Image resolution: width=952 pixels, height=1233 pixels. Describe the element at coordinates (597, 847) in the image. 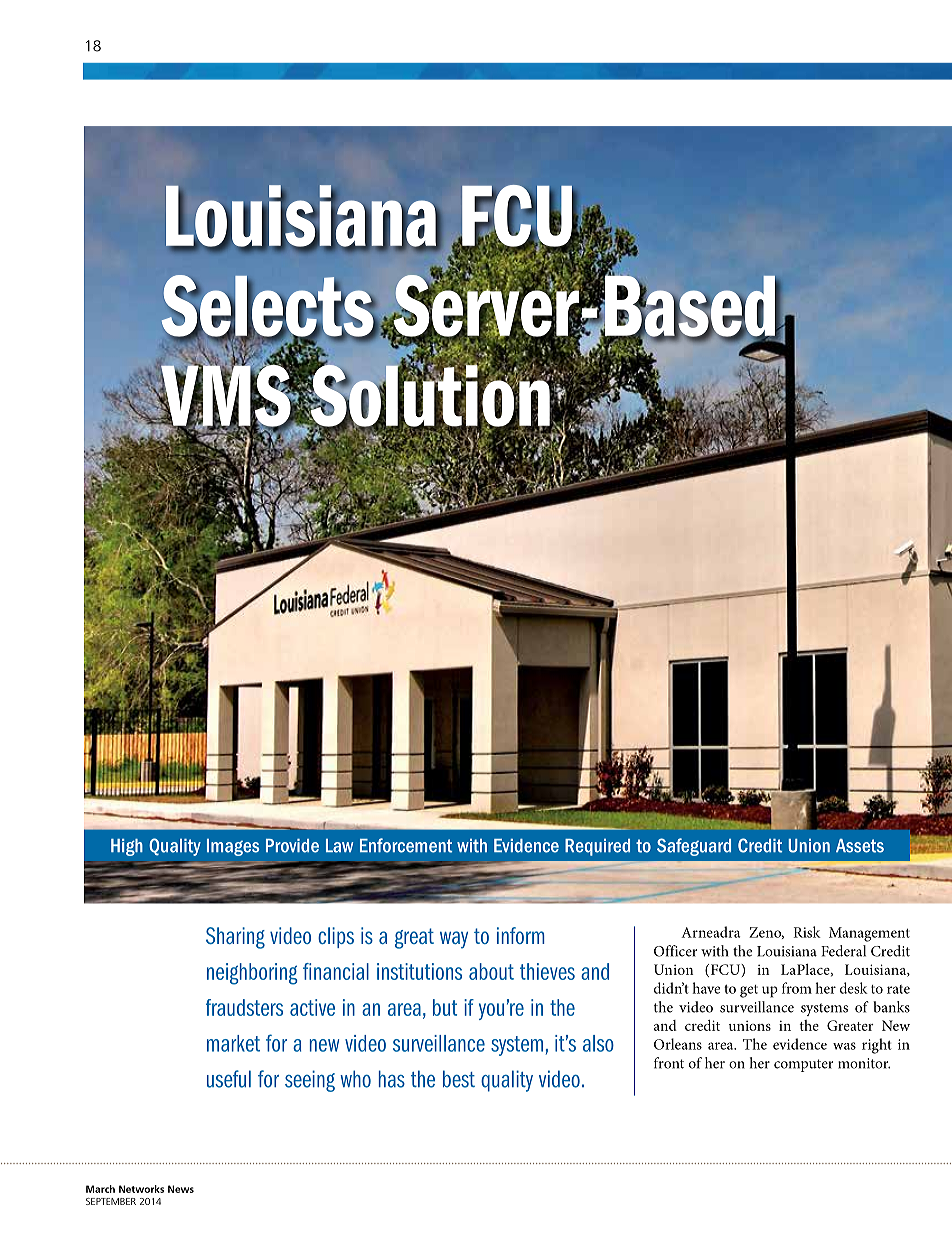

I see `Required` at that location.
